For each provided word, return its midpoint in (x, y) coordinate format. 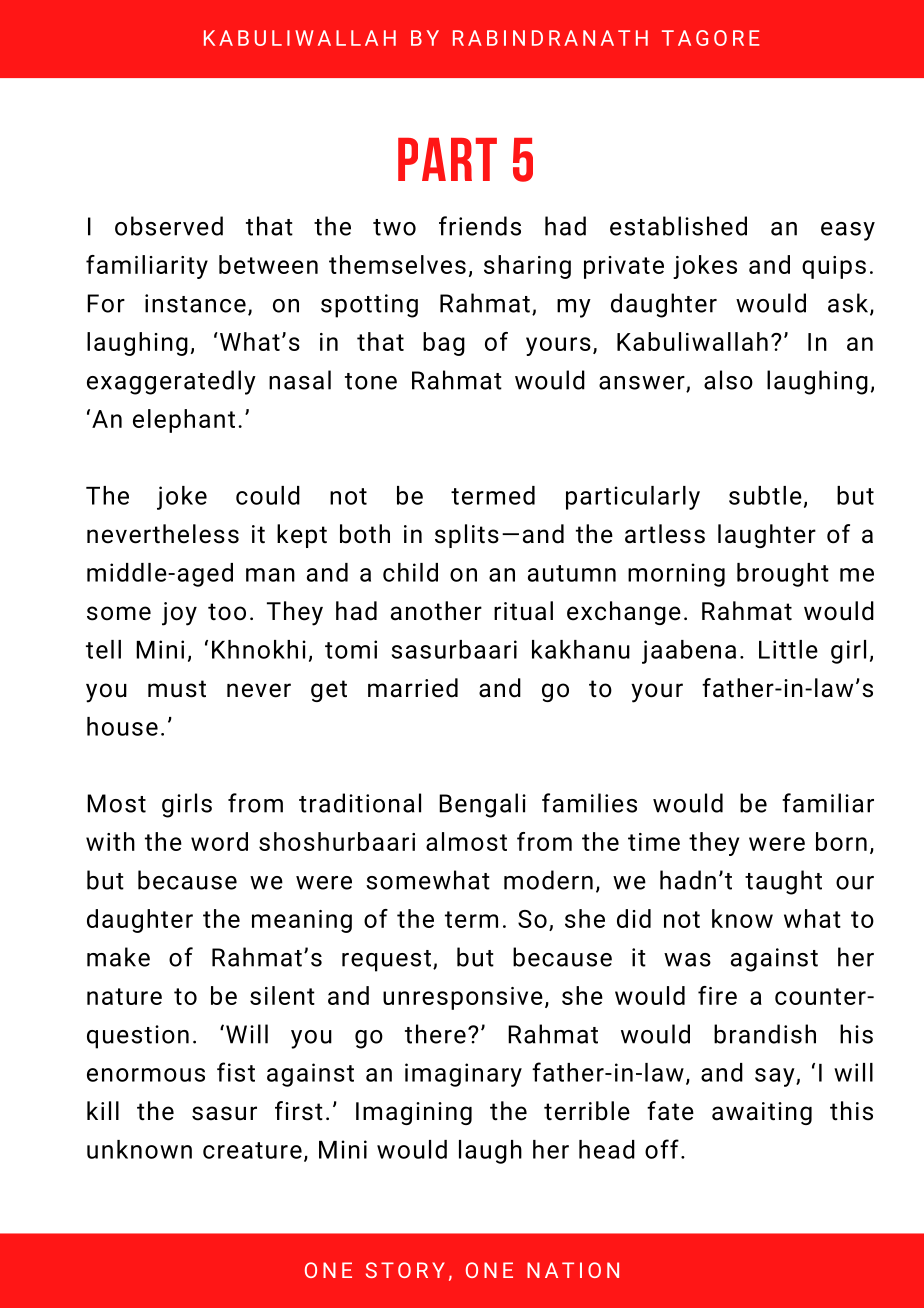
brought (783, 575)
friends (480, 226)
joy (179, 614)
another (436, 611)
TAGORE (711, 38)
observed (169, 226)
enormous (146, 1075)
